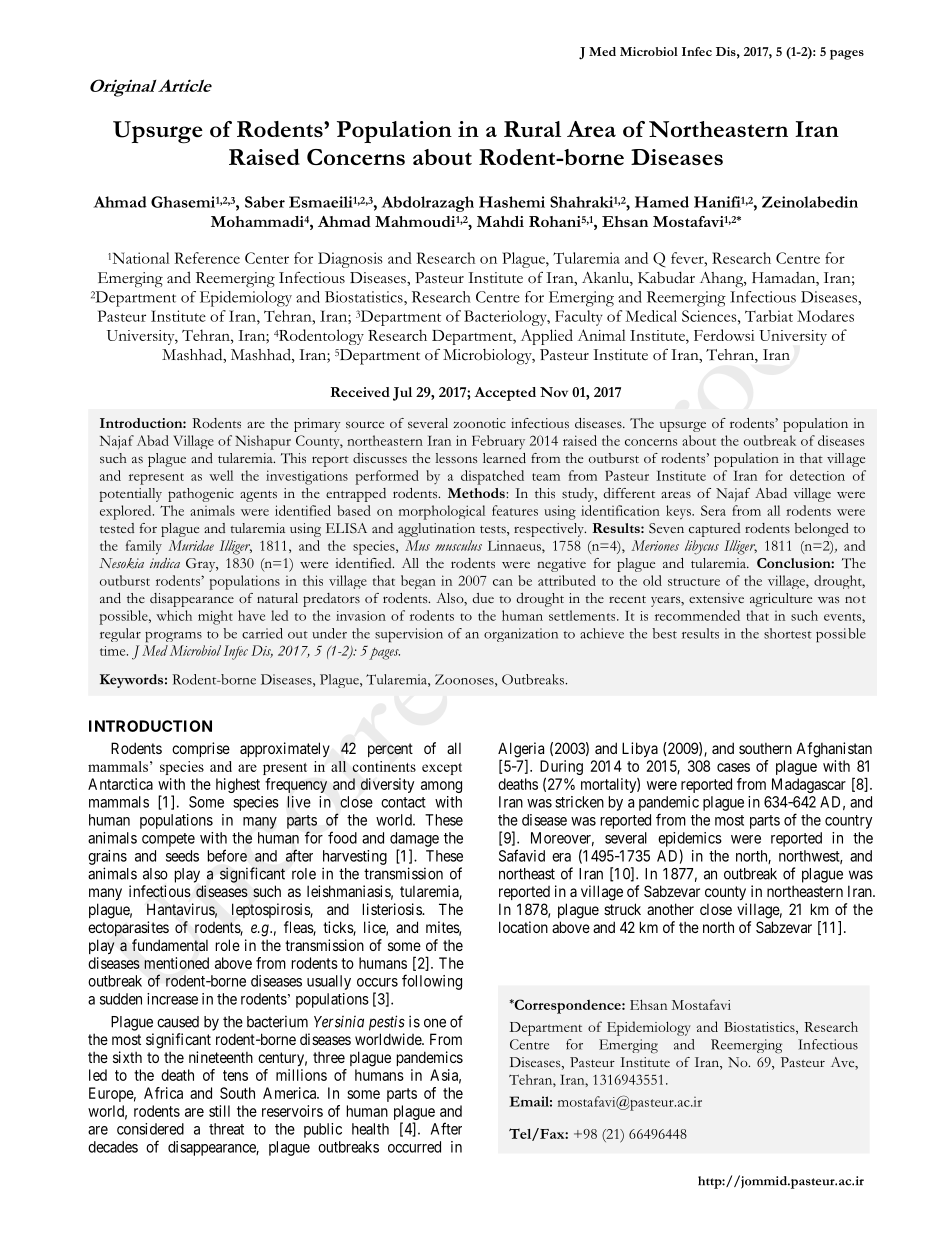  I want to click on epidemics, so click(690, 839).
